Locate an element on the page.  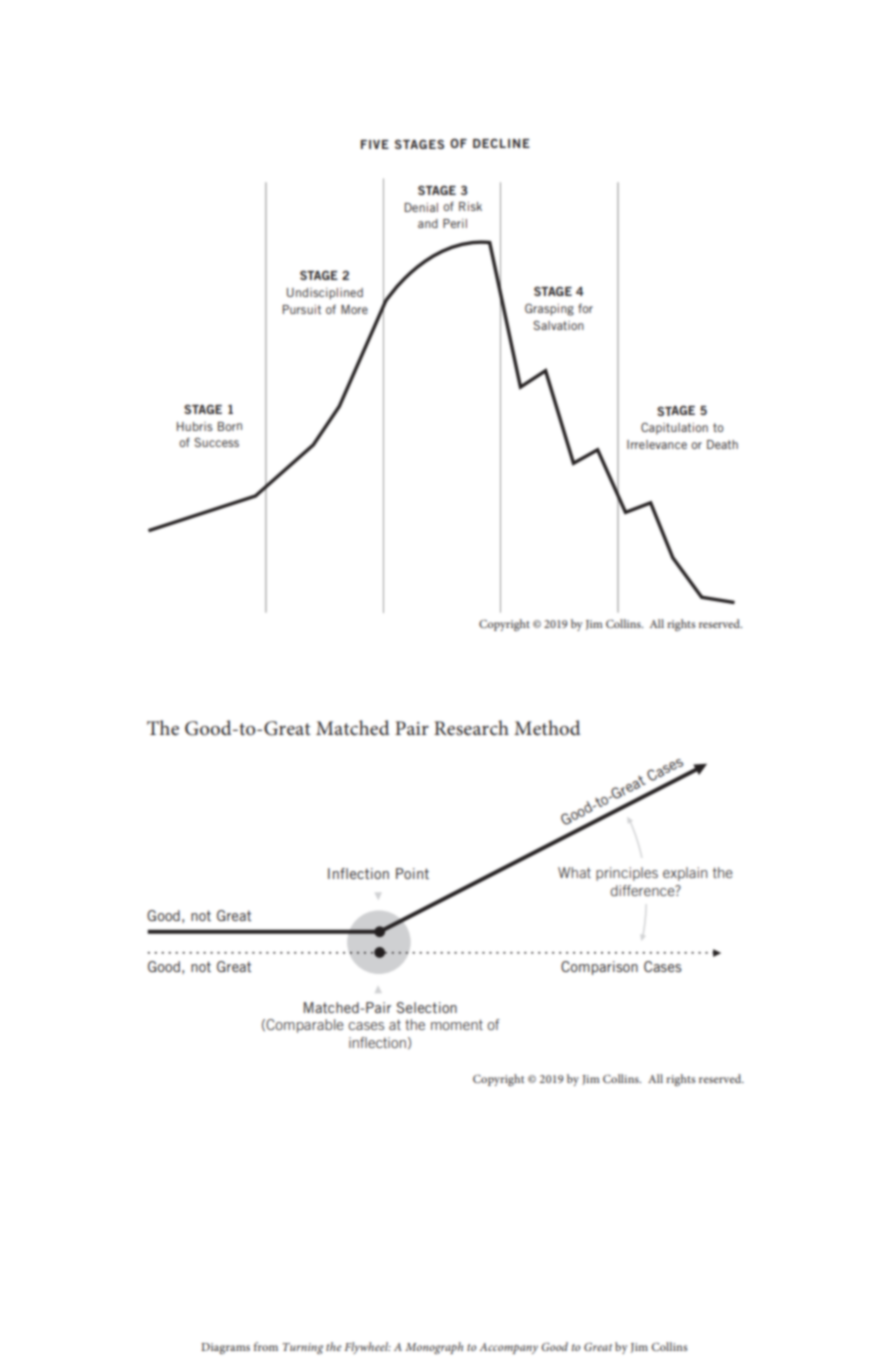
for is located at coordinates (585, 308).
